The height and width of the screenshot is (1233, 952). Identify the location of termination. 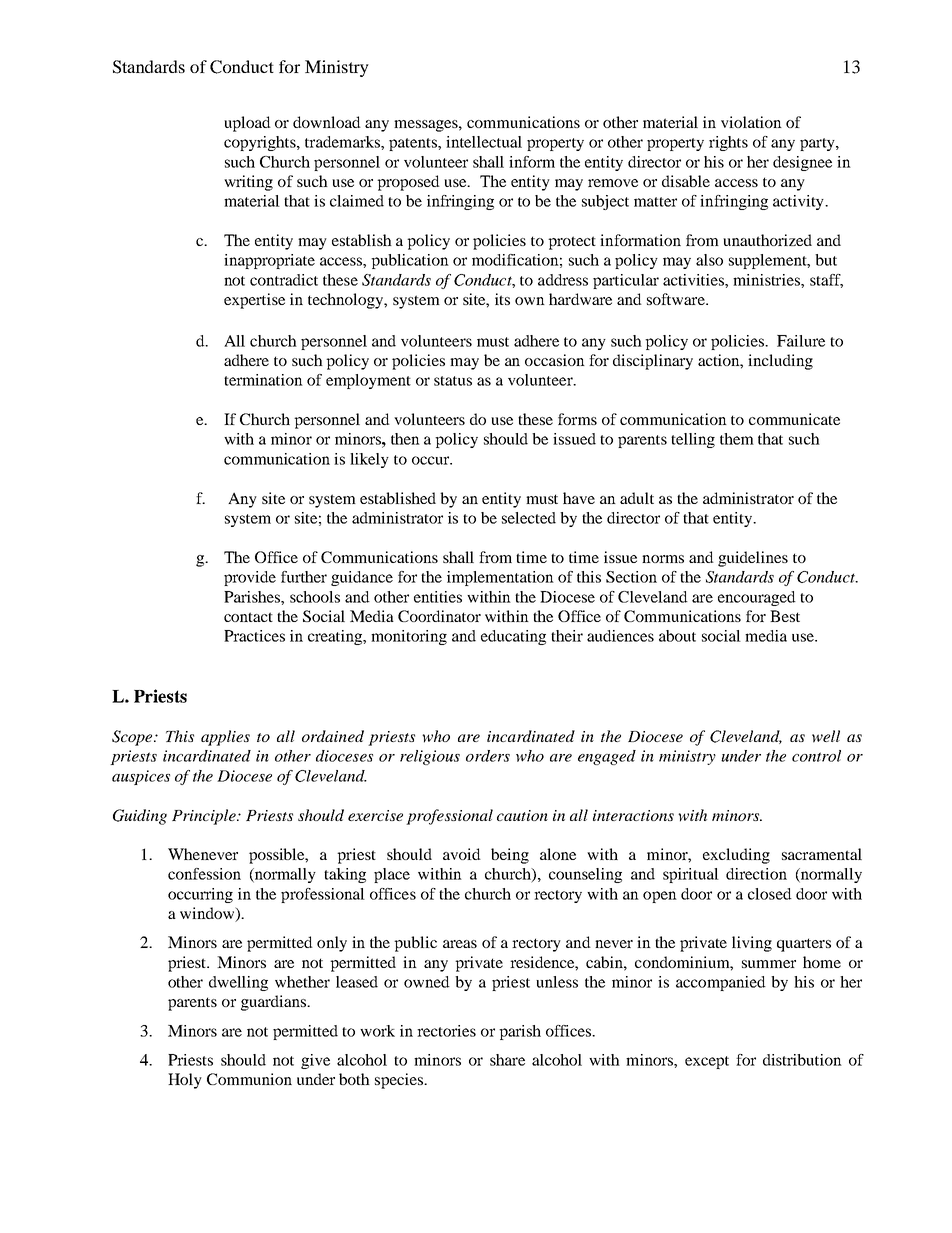
(263, 380).
